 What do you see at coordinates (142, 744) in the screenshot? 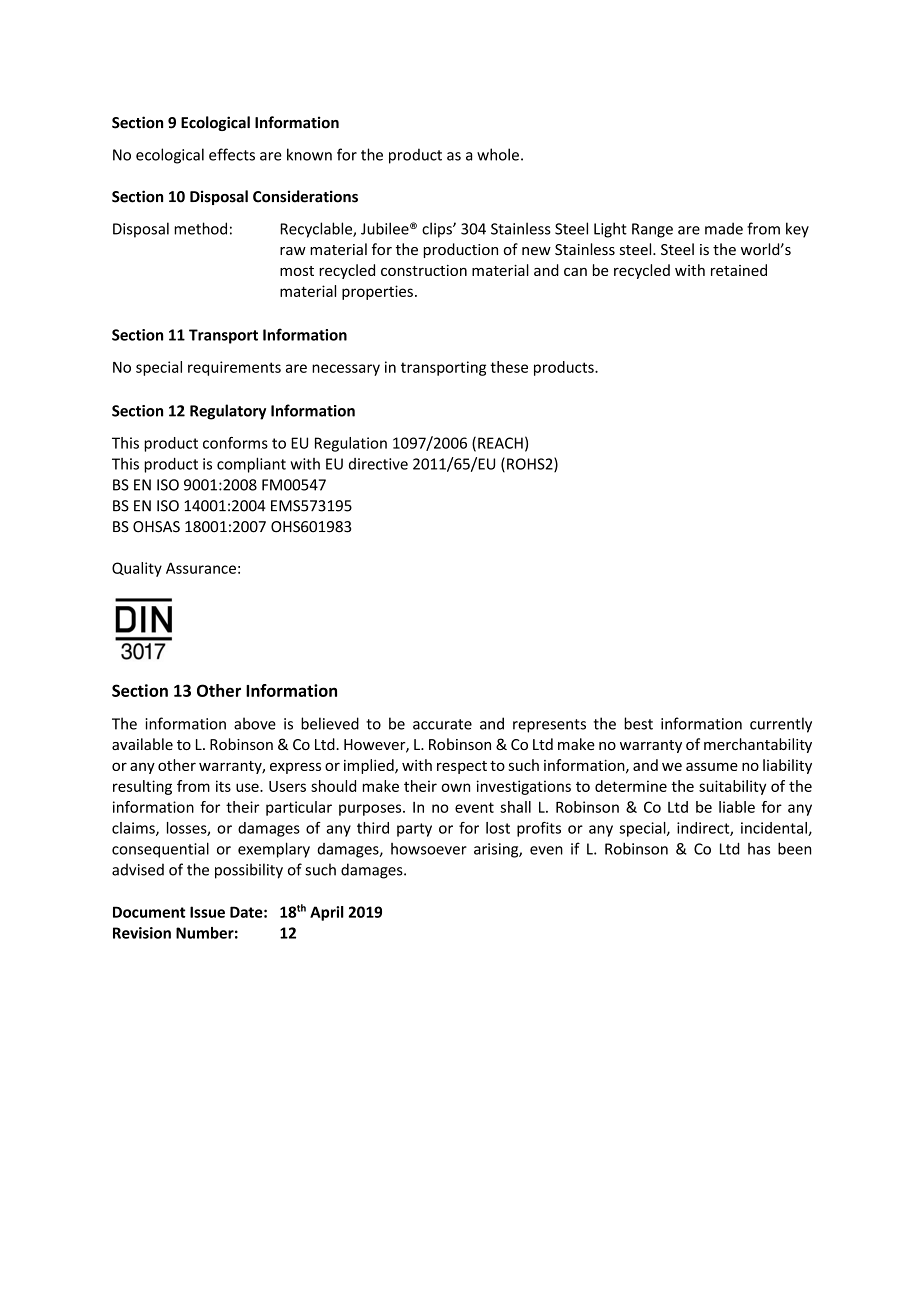
I see `available` at bounding box center [142, 744].
